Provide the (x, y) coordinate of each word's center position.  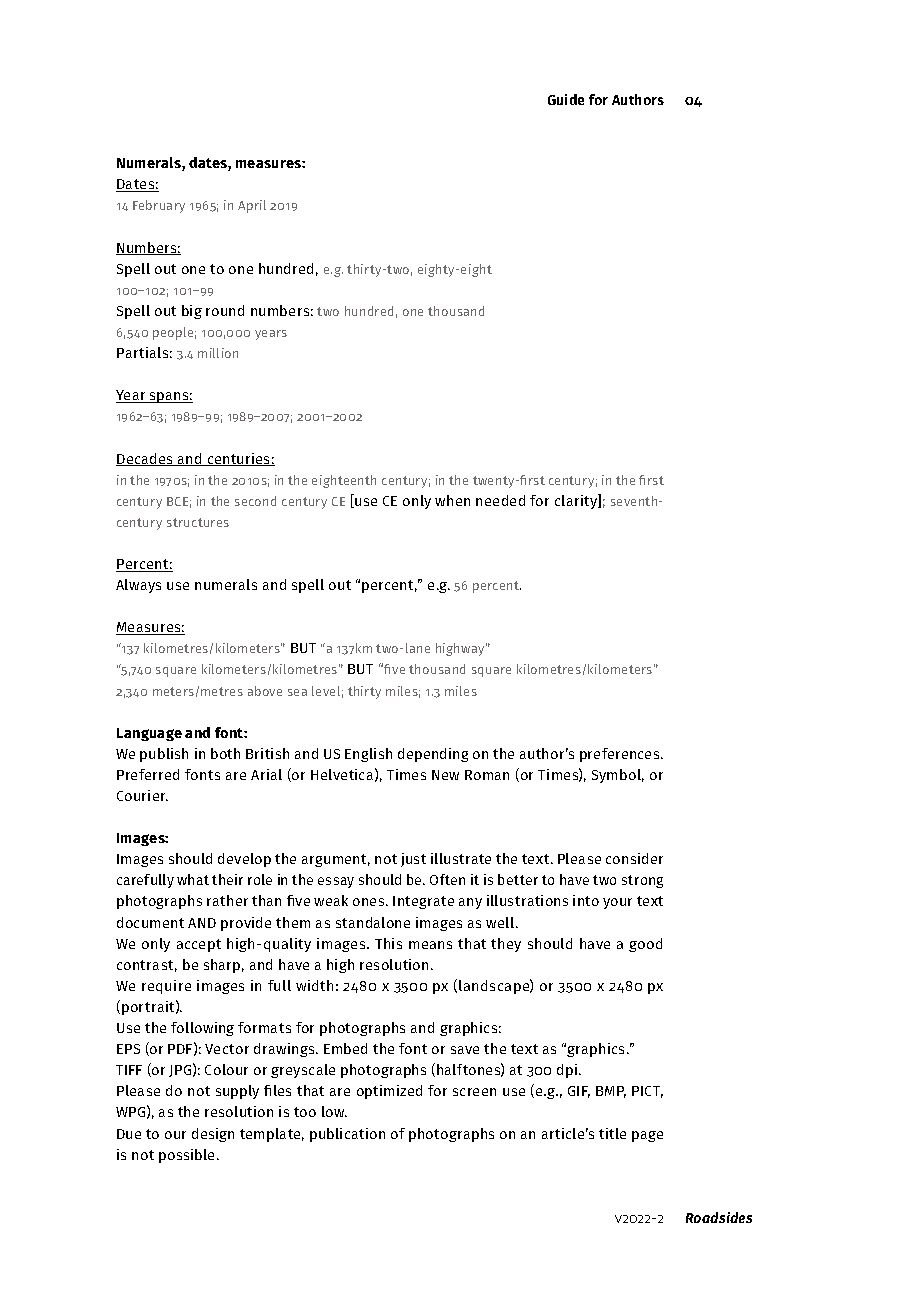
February (159, 206)
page (647, 1136)
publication (347, 1135)
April (252, 206)
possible (186, 1156)
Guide (566, 99)
